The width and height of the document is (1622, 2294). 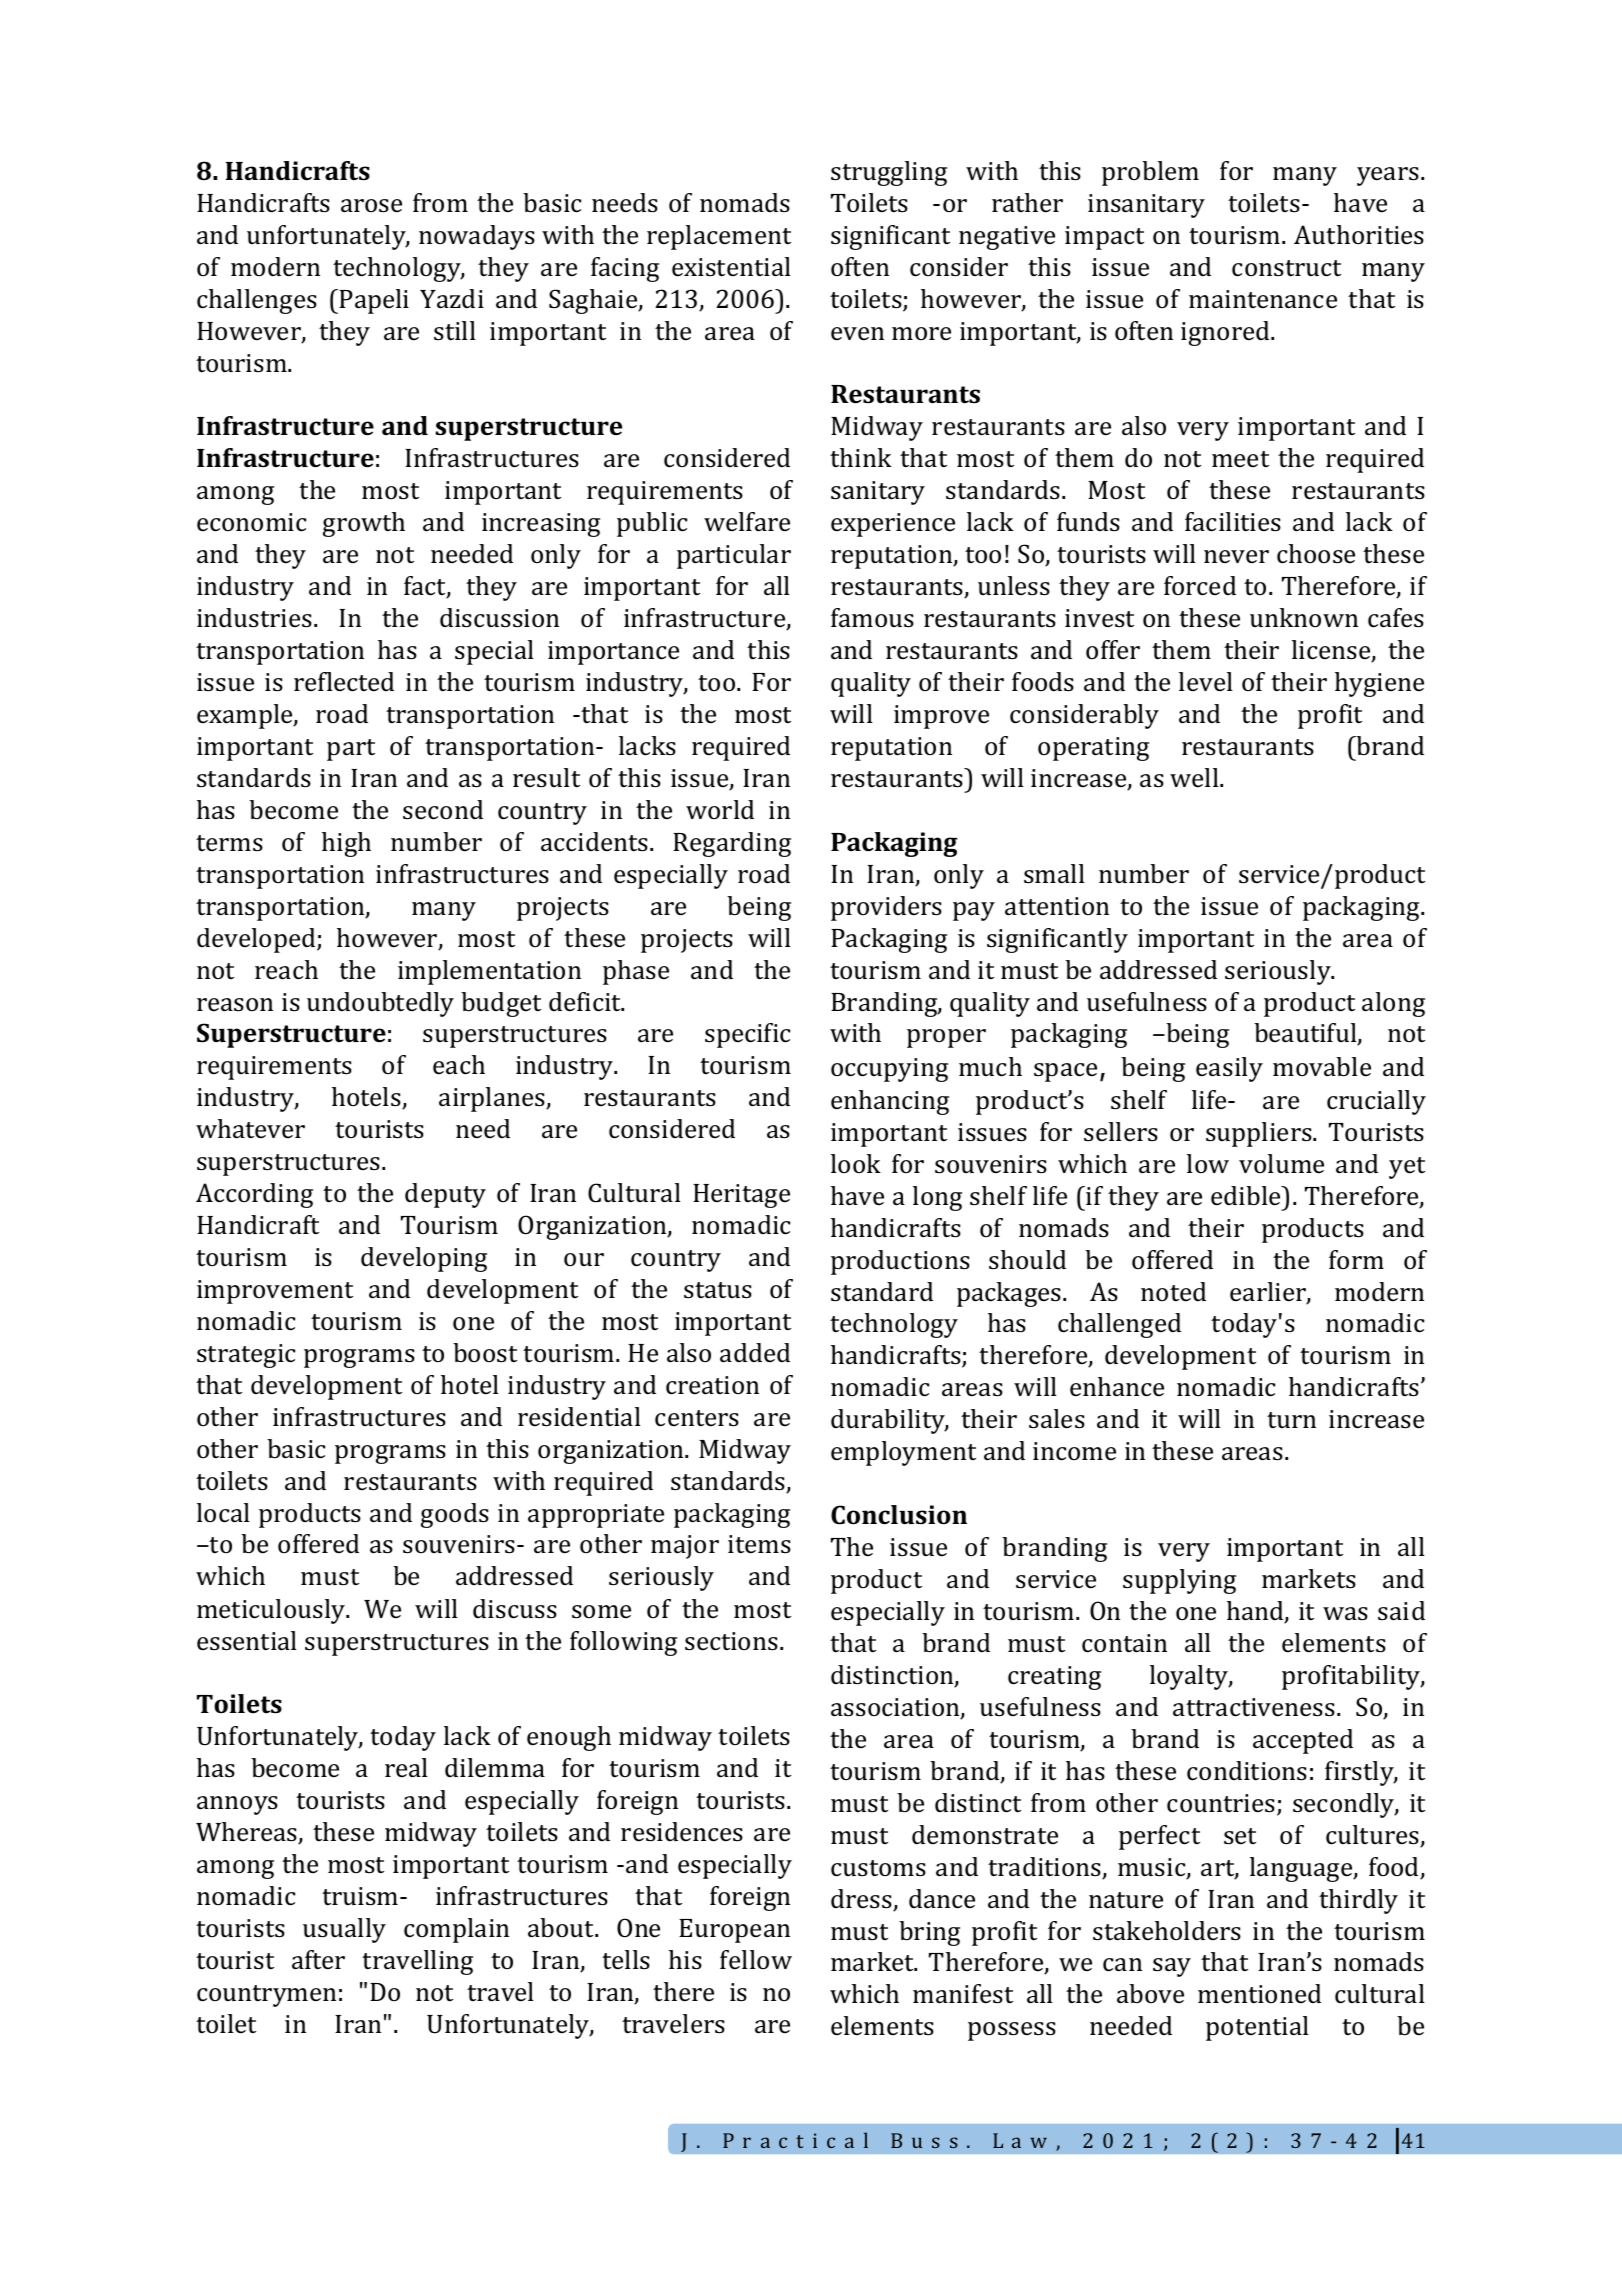 I want to click on enhancing, so click(x=890, y=1102).
